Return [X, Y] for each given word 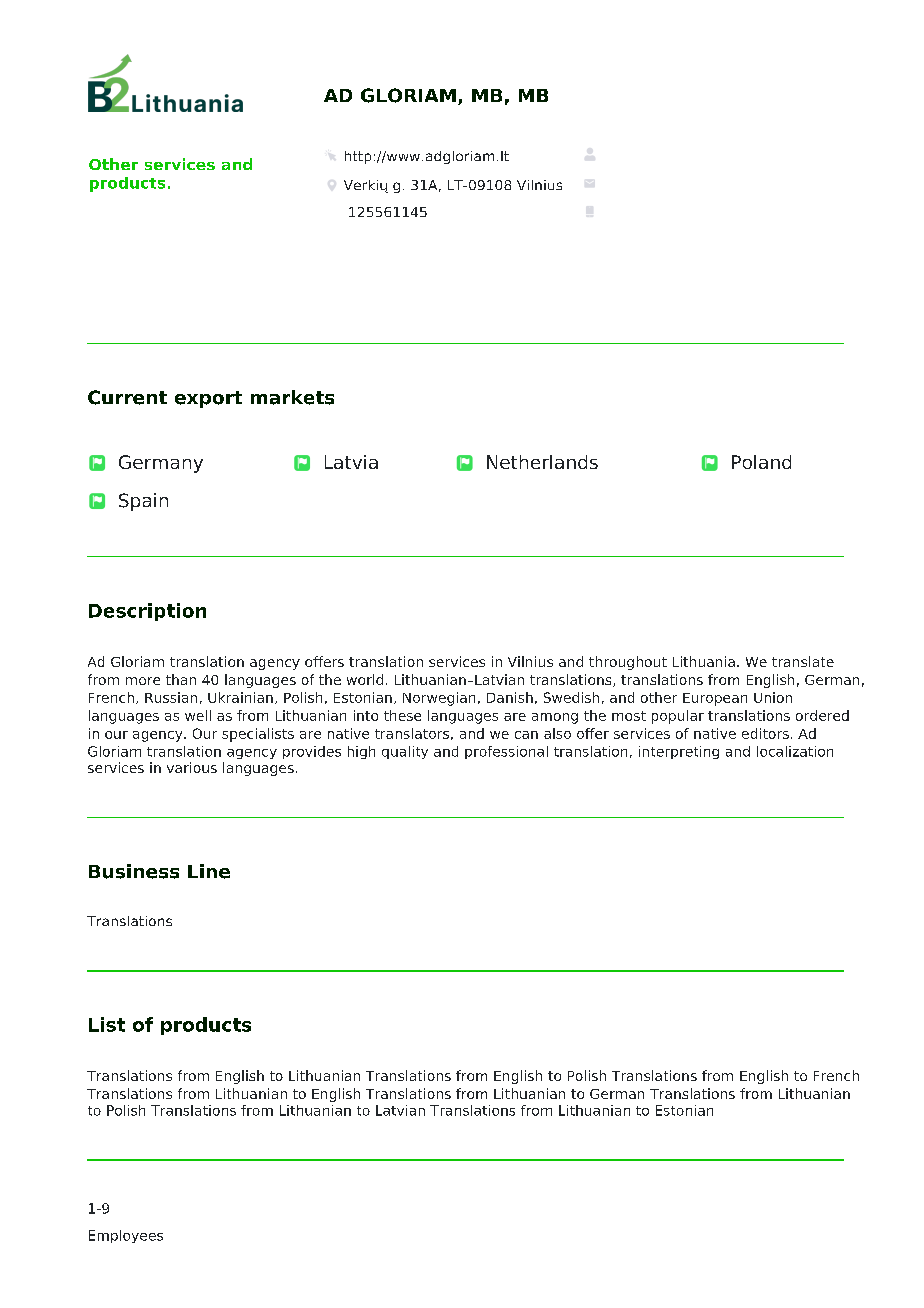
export [208, 399]
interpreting [679, 752]
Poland [761, 462]
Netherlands [542, 462]
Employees [126, 1236]
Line [209, 871]
